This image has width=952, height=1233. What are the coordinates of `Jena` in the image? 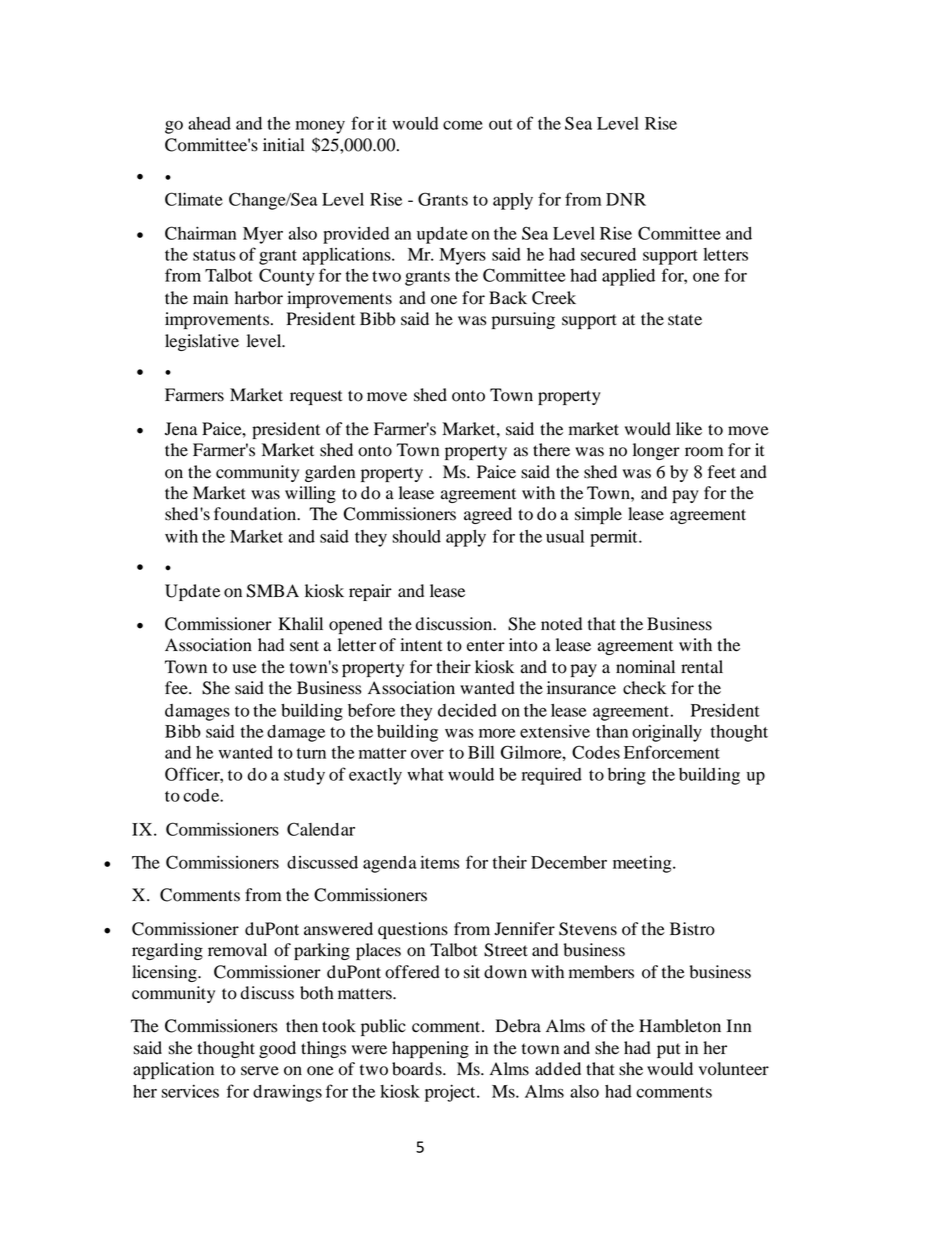 It's located at (181, 429).
